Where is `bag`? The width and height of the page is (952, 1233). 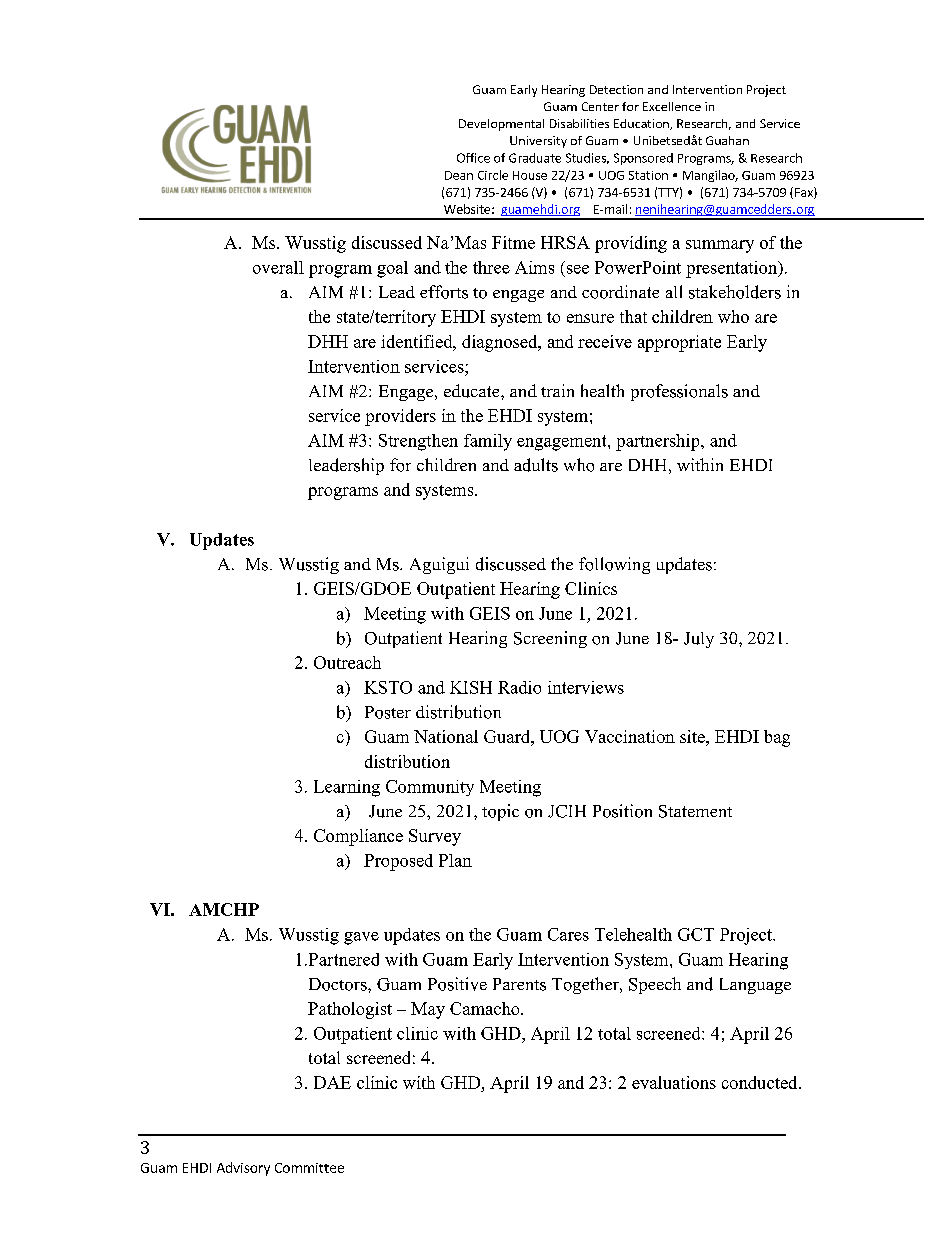 bag is located at coordinates (777, 738).
